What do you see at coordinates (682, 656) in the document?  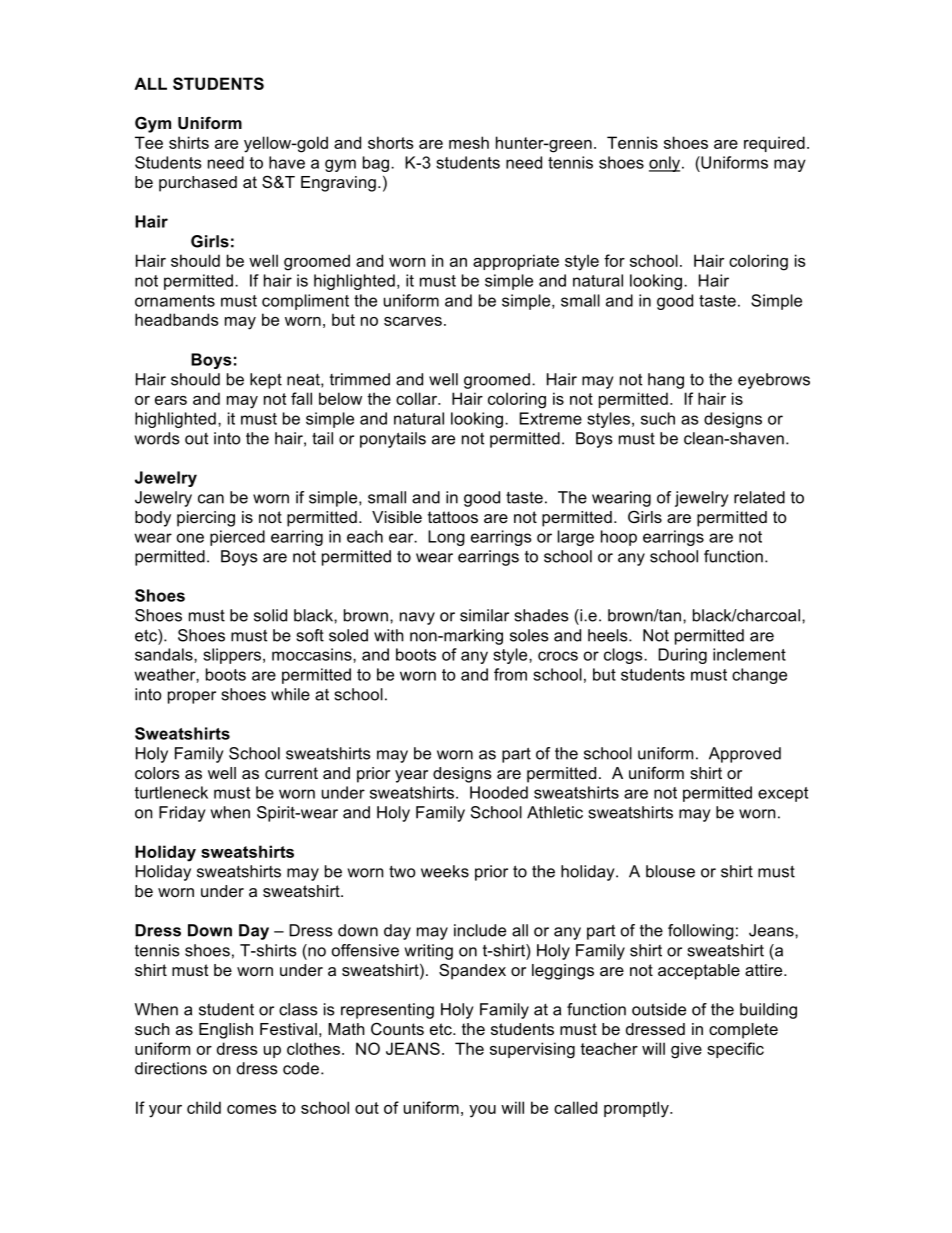 I see `During` at bounding box center [682, 656].
